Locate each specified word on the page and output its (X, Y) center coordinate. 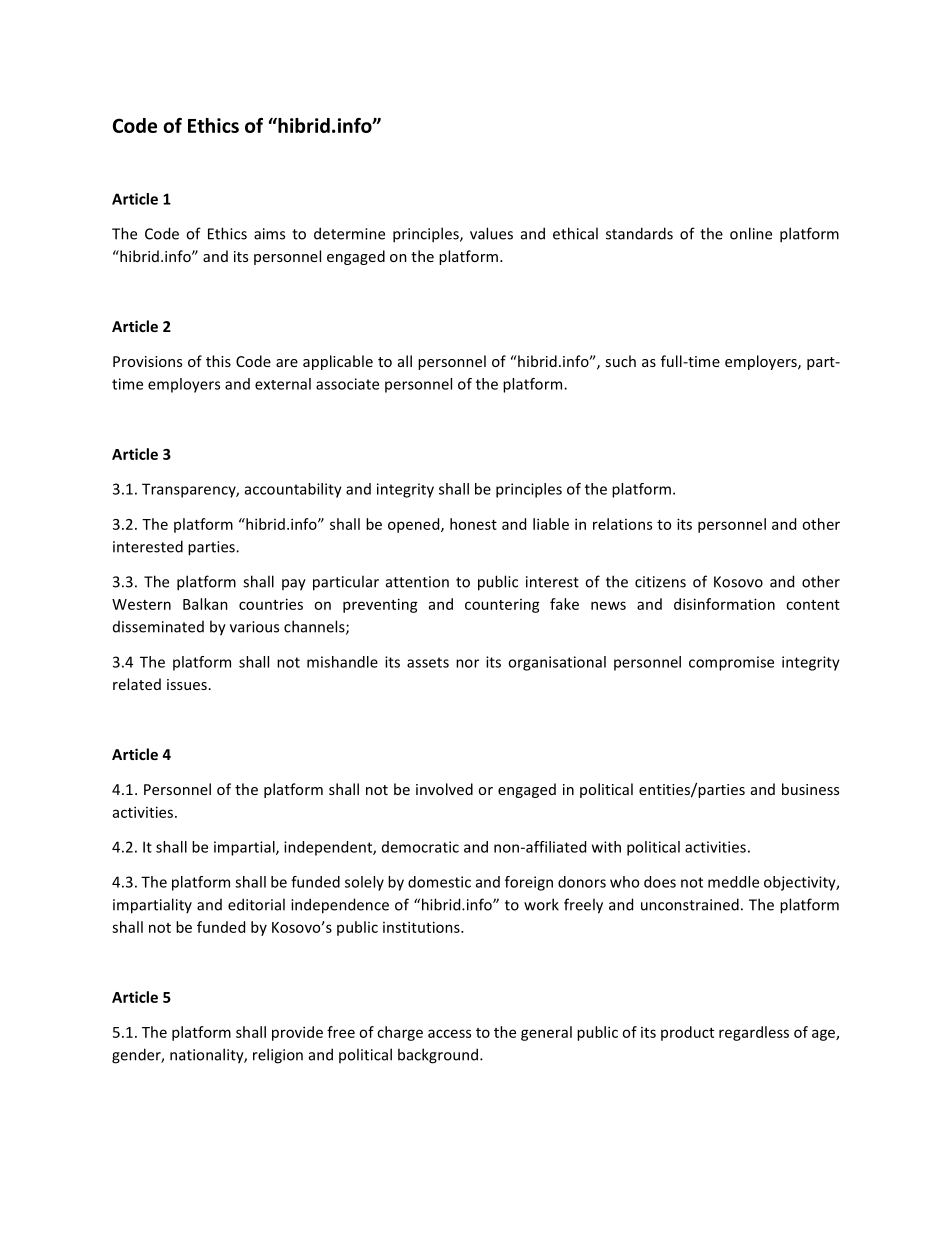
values (491, 233)
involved (444, 789)
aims (269, 234)
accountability (293, 490)
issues (187, 684)
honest (473, 524)
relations (622, 524)
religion (278, 1056)
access (449, 1033)
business (810, 789)
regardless (754, 1033)
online (751, 233)
